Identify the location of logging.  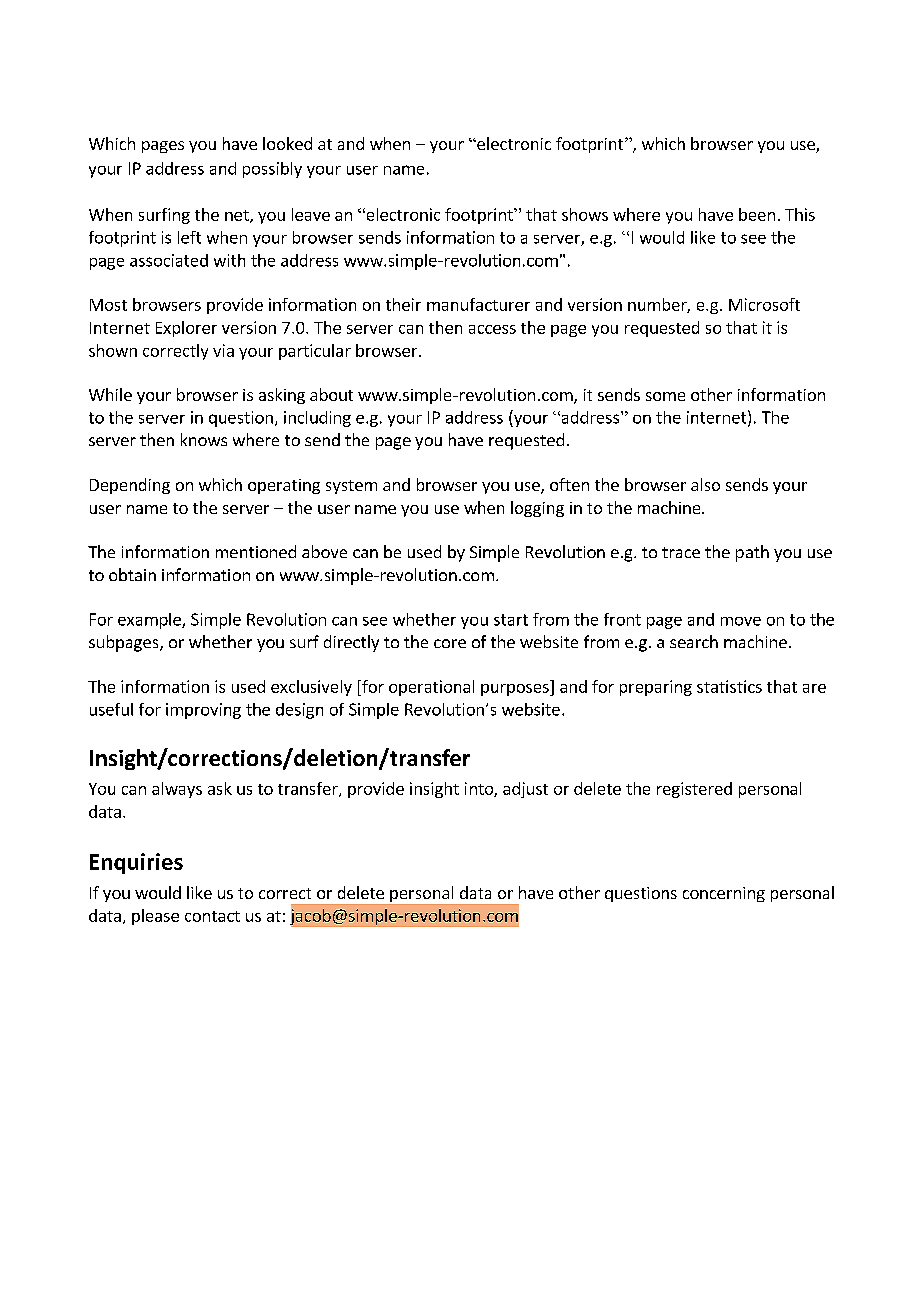
(537, 509).
